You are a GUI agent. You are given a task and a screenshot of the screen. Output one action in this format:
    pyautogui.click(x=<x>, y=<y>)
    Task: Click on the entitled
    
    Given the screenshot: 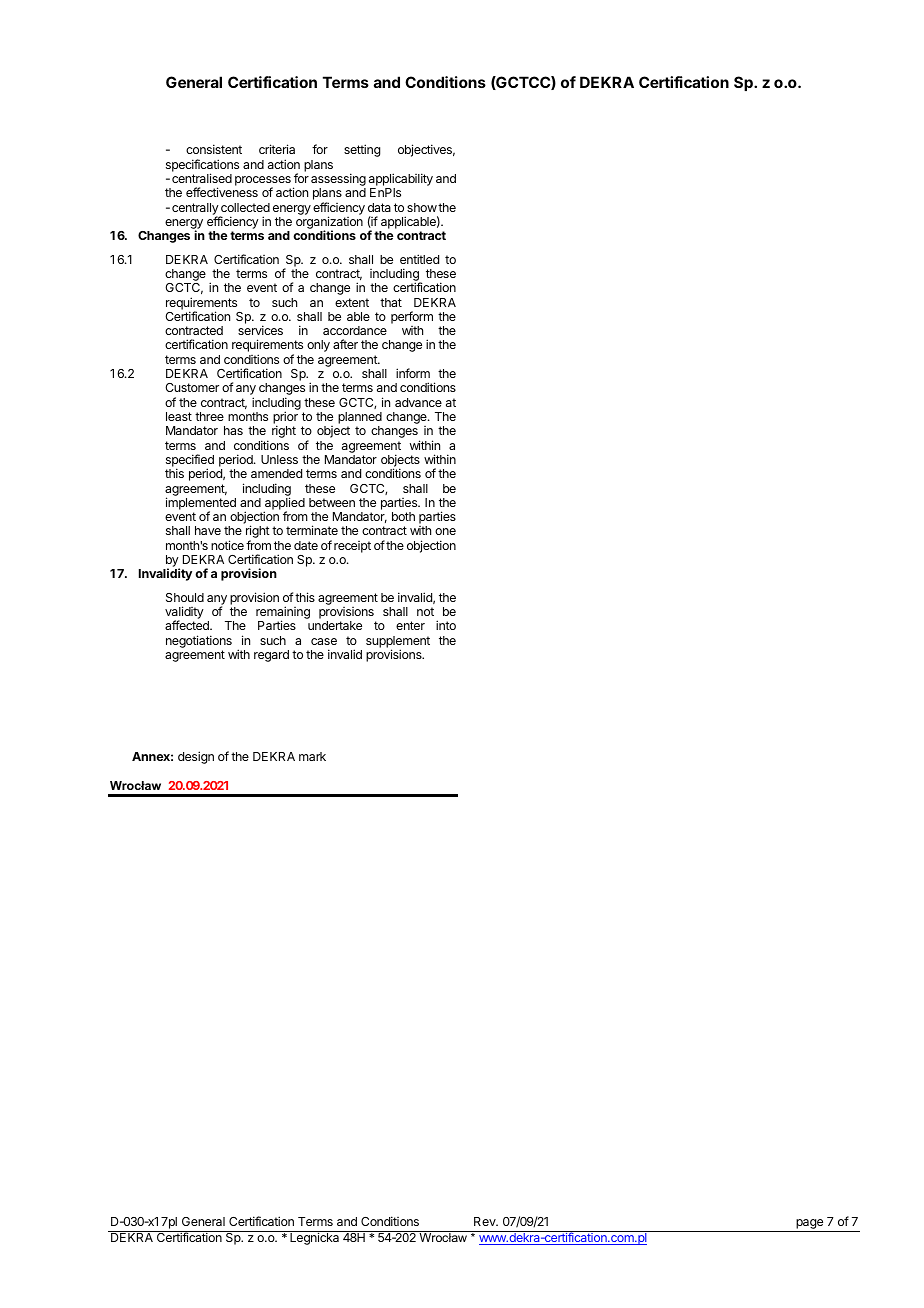 What is the action you would take?
    pyautogui.click(x=419, y=259)
